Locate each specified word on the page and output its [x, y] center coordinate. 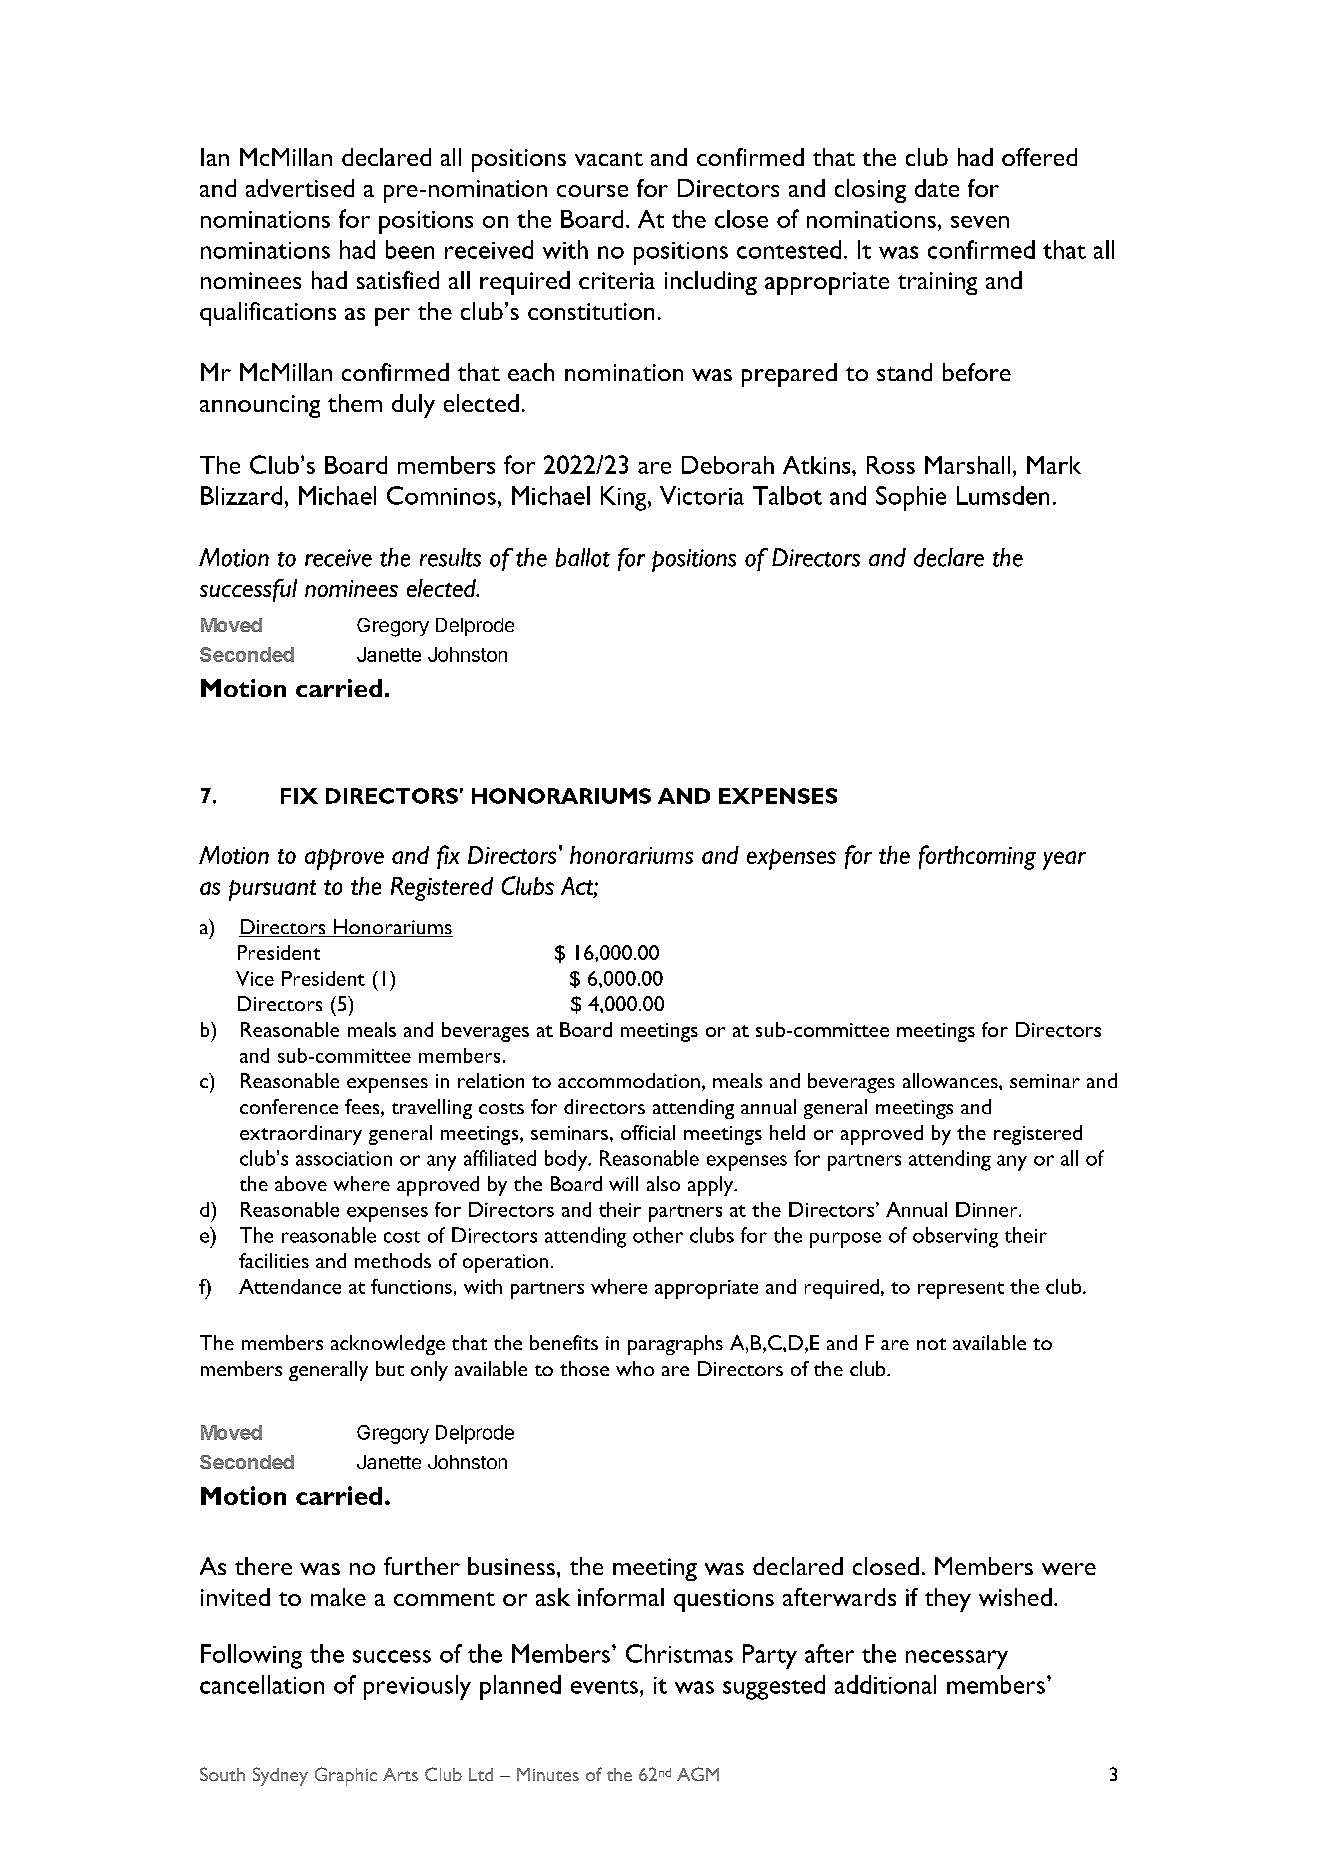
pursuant [272, 890]
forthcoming [977, 857]
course [592, 191]
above [301, 1183]
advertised [300, 188]
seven [980, 222]
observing [955, 1237]
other [658, 1235]
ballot [583, 557]
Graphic [346, 1776]
